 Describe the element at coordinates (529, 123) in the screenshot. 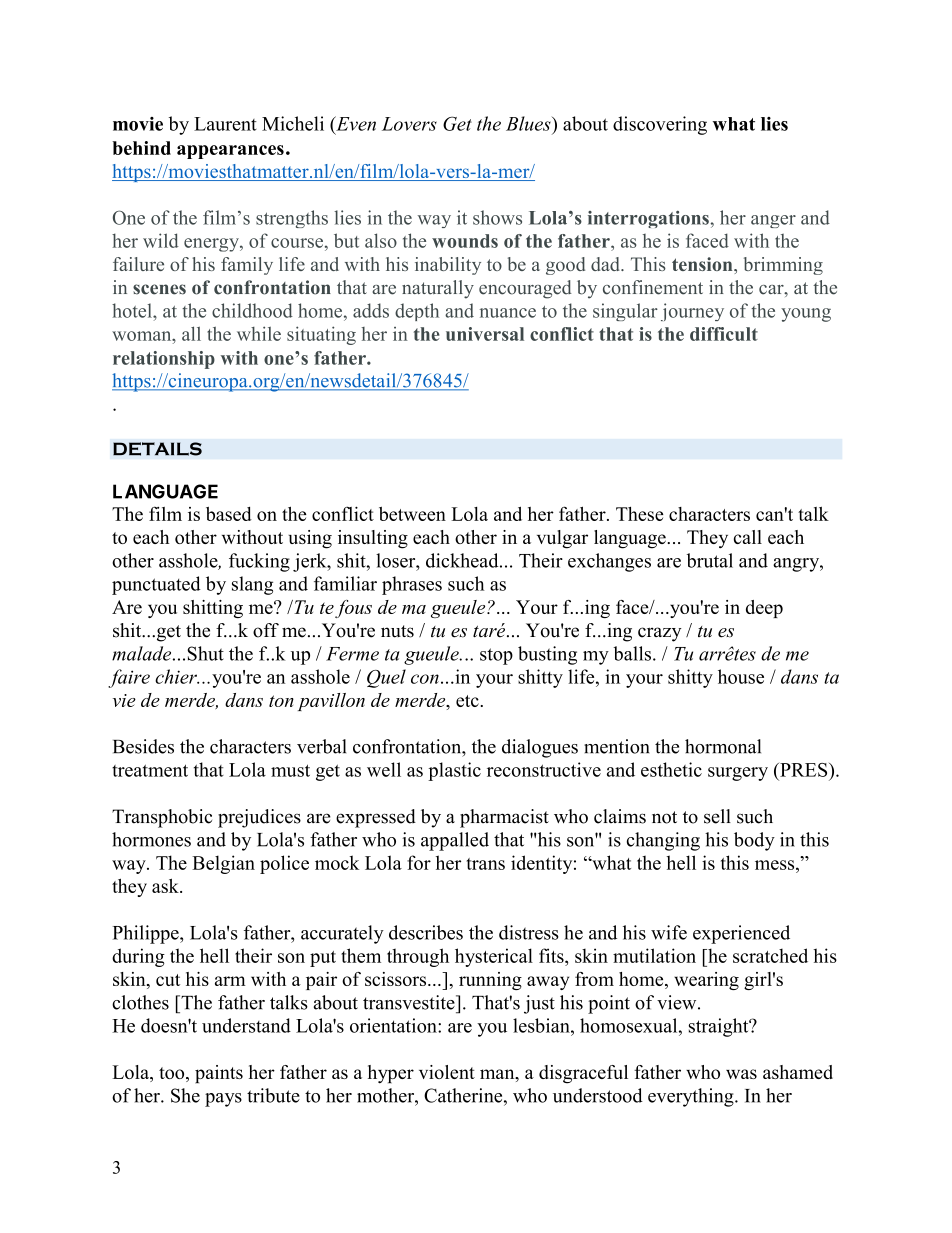

I see `Blues` at that location.
